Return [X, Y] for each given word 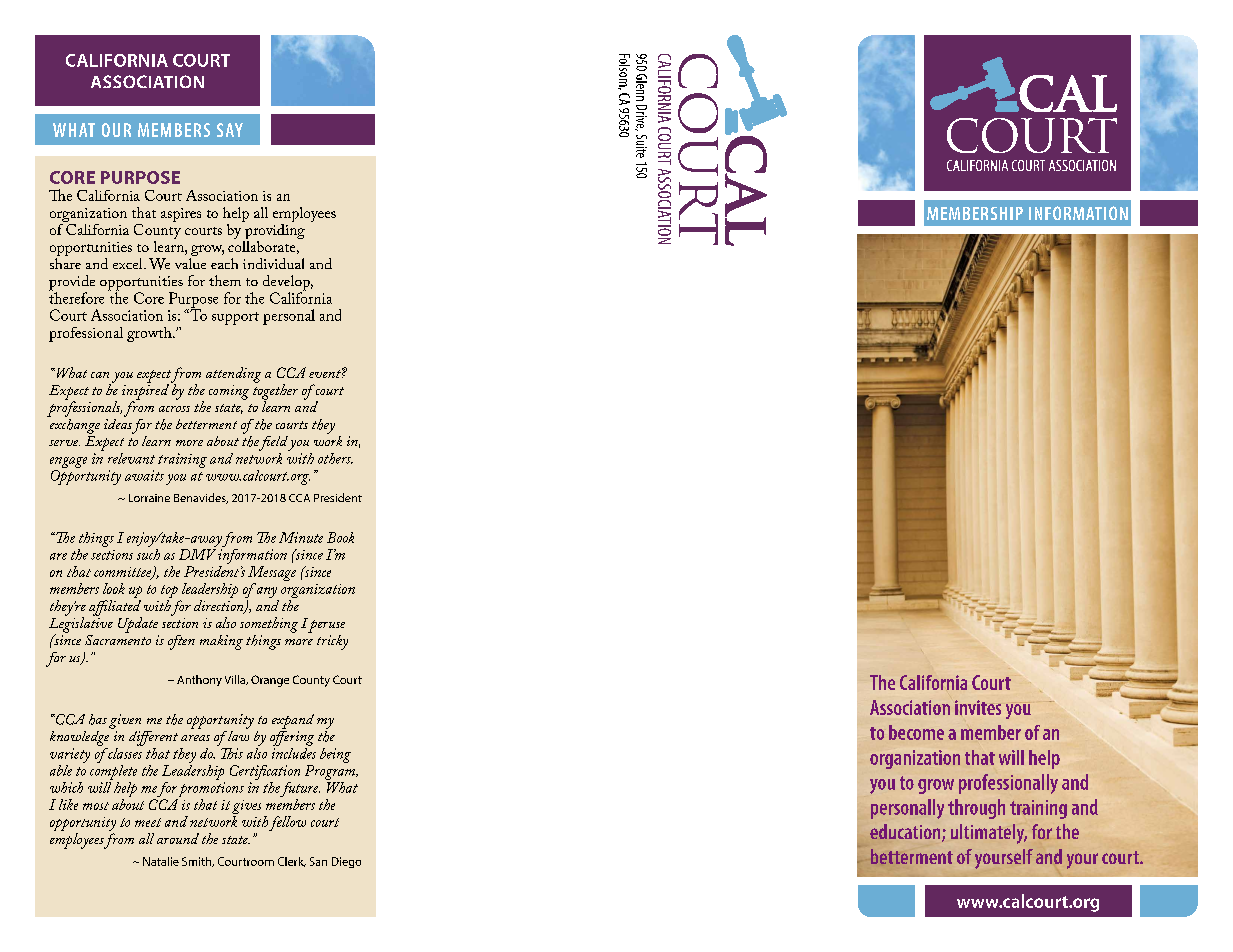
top [169, 593]
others [335, 458]
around [178, 838]
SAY [230, 130]
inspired [145, 392]
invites [978, 707]
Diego [346, 862]
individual [273, 263]
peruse [326, 626]
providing [274, 231]
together [275, 392]
